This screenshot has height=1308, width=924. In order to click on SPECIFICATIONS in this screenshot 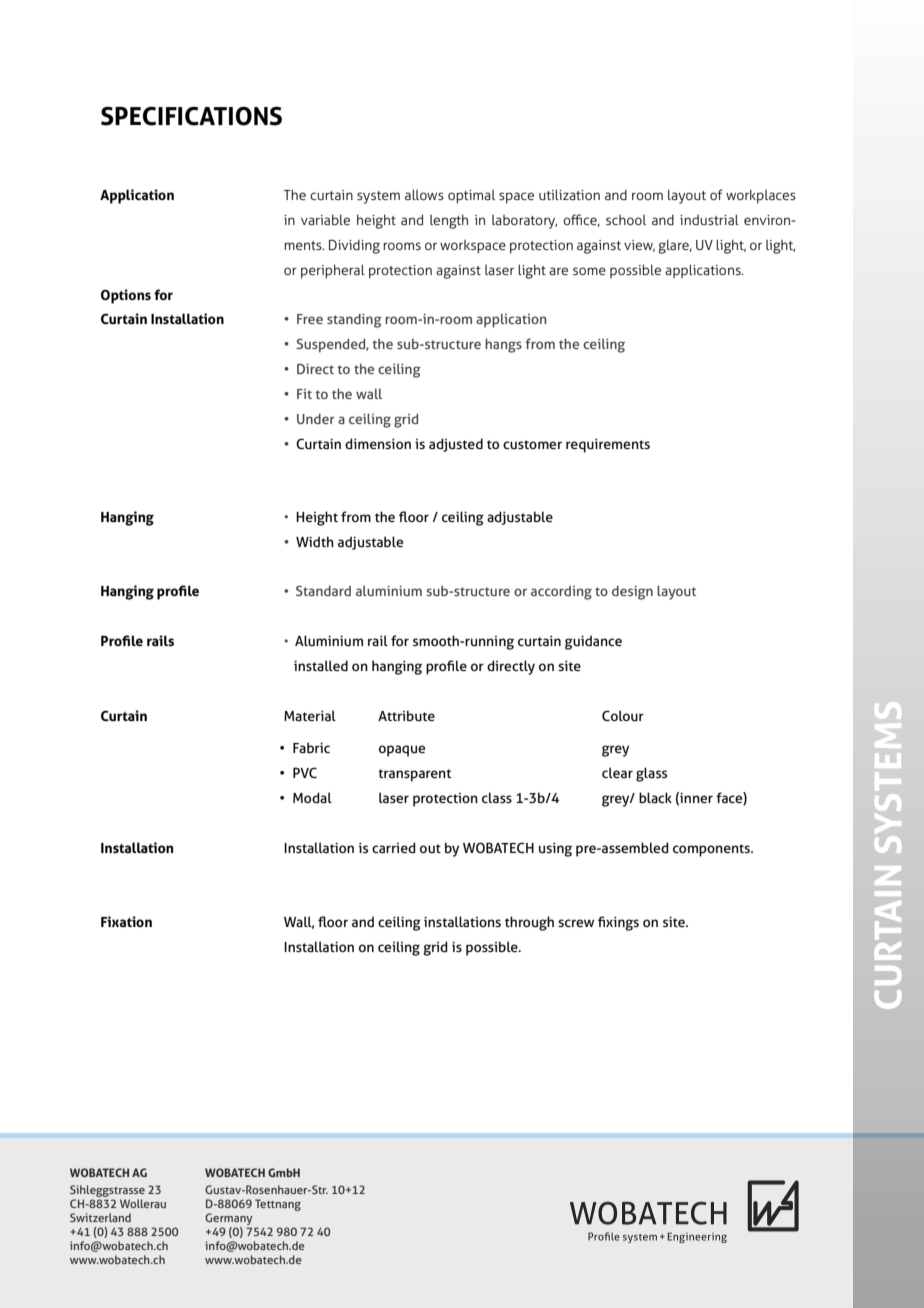, I will do `click(191, 116)`.
